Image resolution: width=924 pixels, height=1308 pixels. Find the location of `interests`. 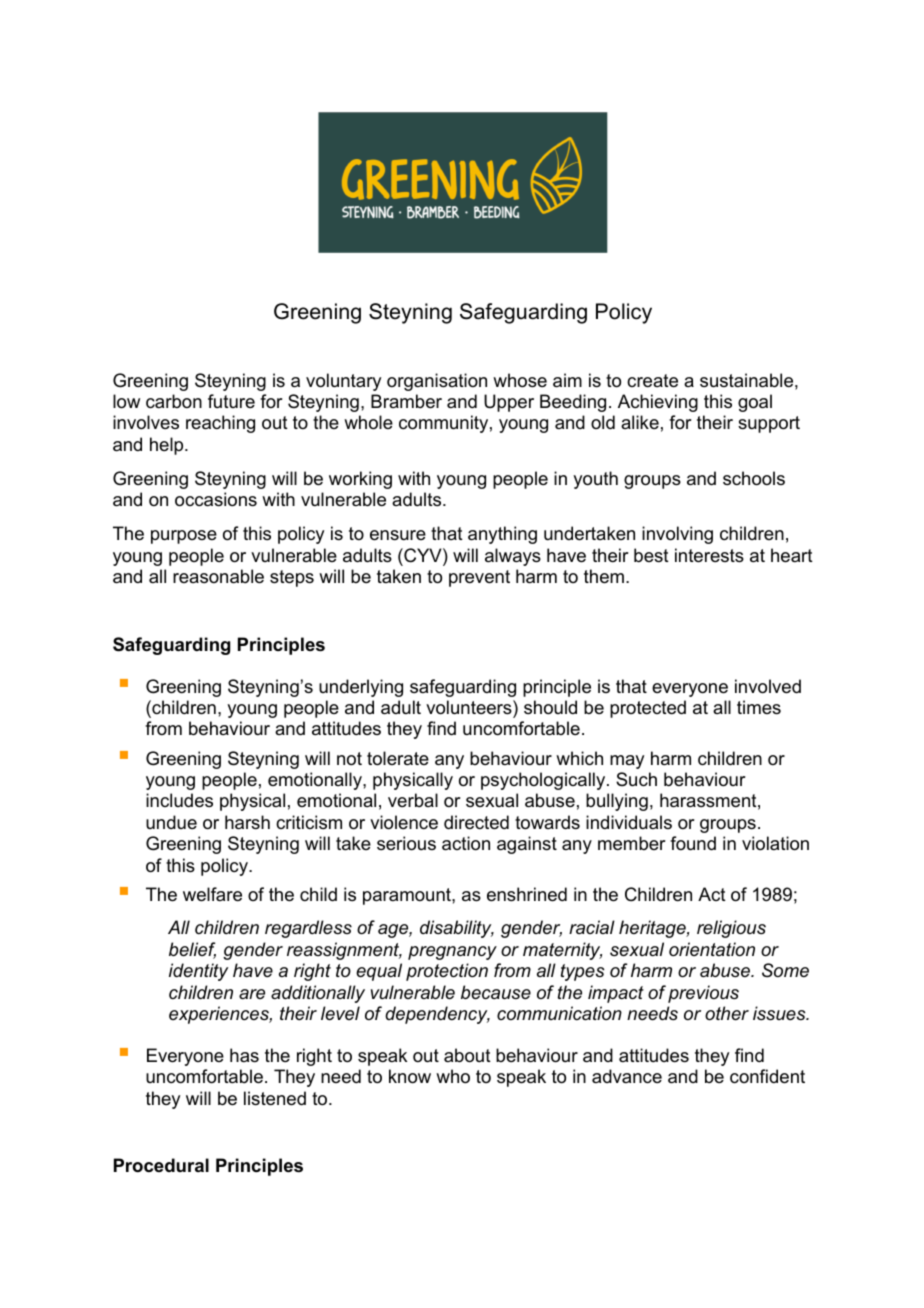

interests is located at coordinates (709, 555).
